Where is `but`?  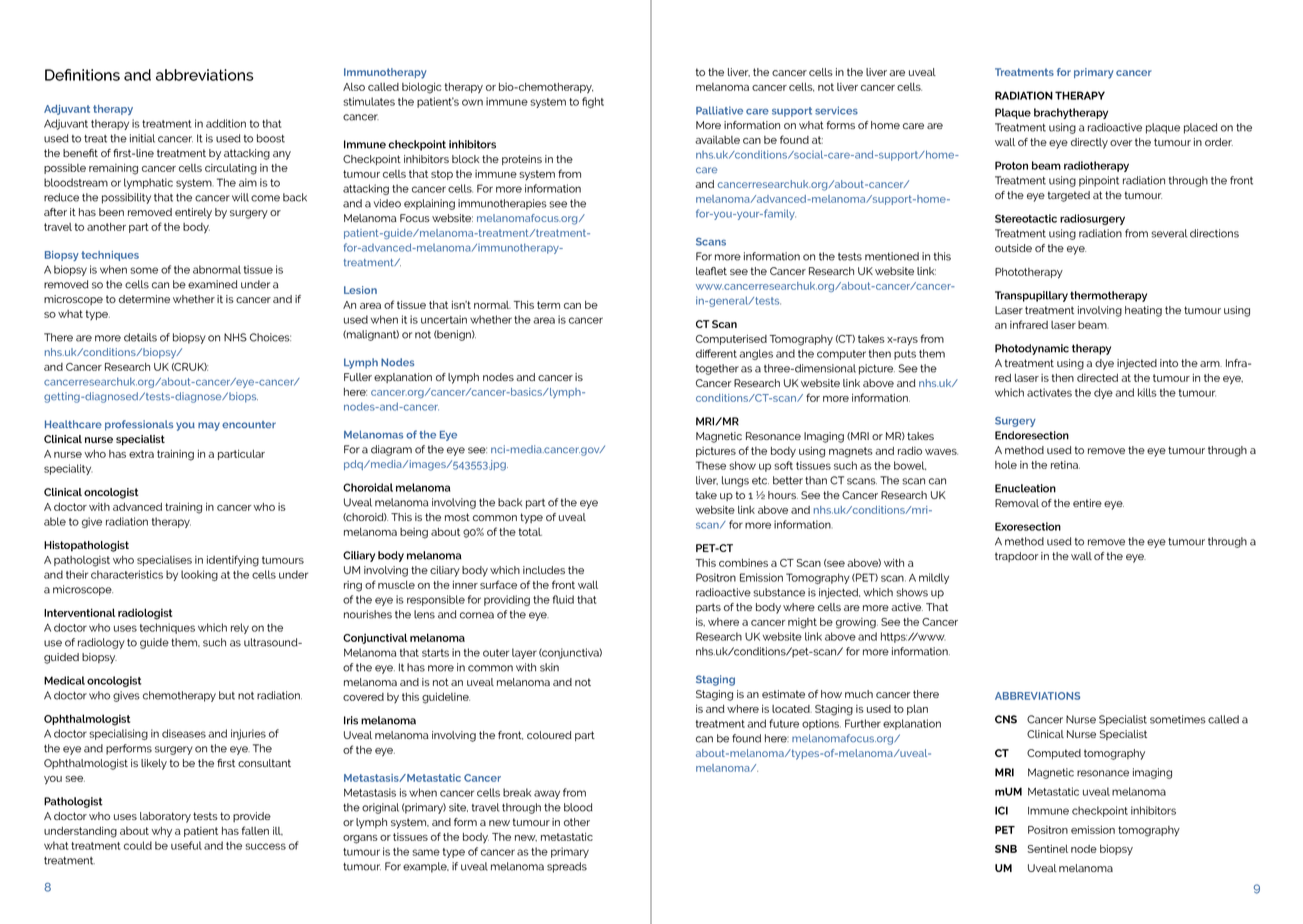
but is located at coordinates (227, 695).
